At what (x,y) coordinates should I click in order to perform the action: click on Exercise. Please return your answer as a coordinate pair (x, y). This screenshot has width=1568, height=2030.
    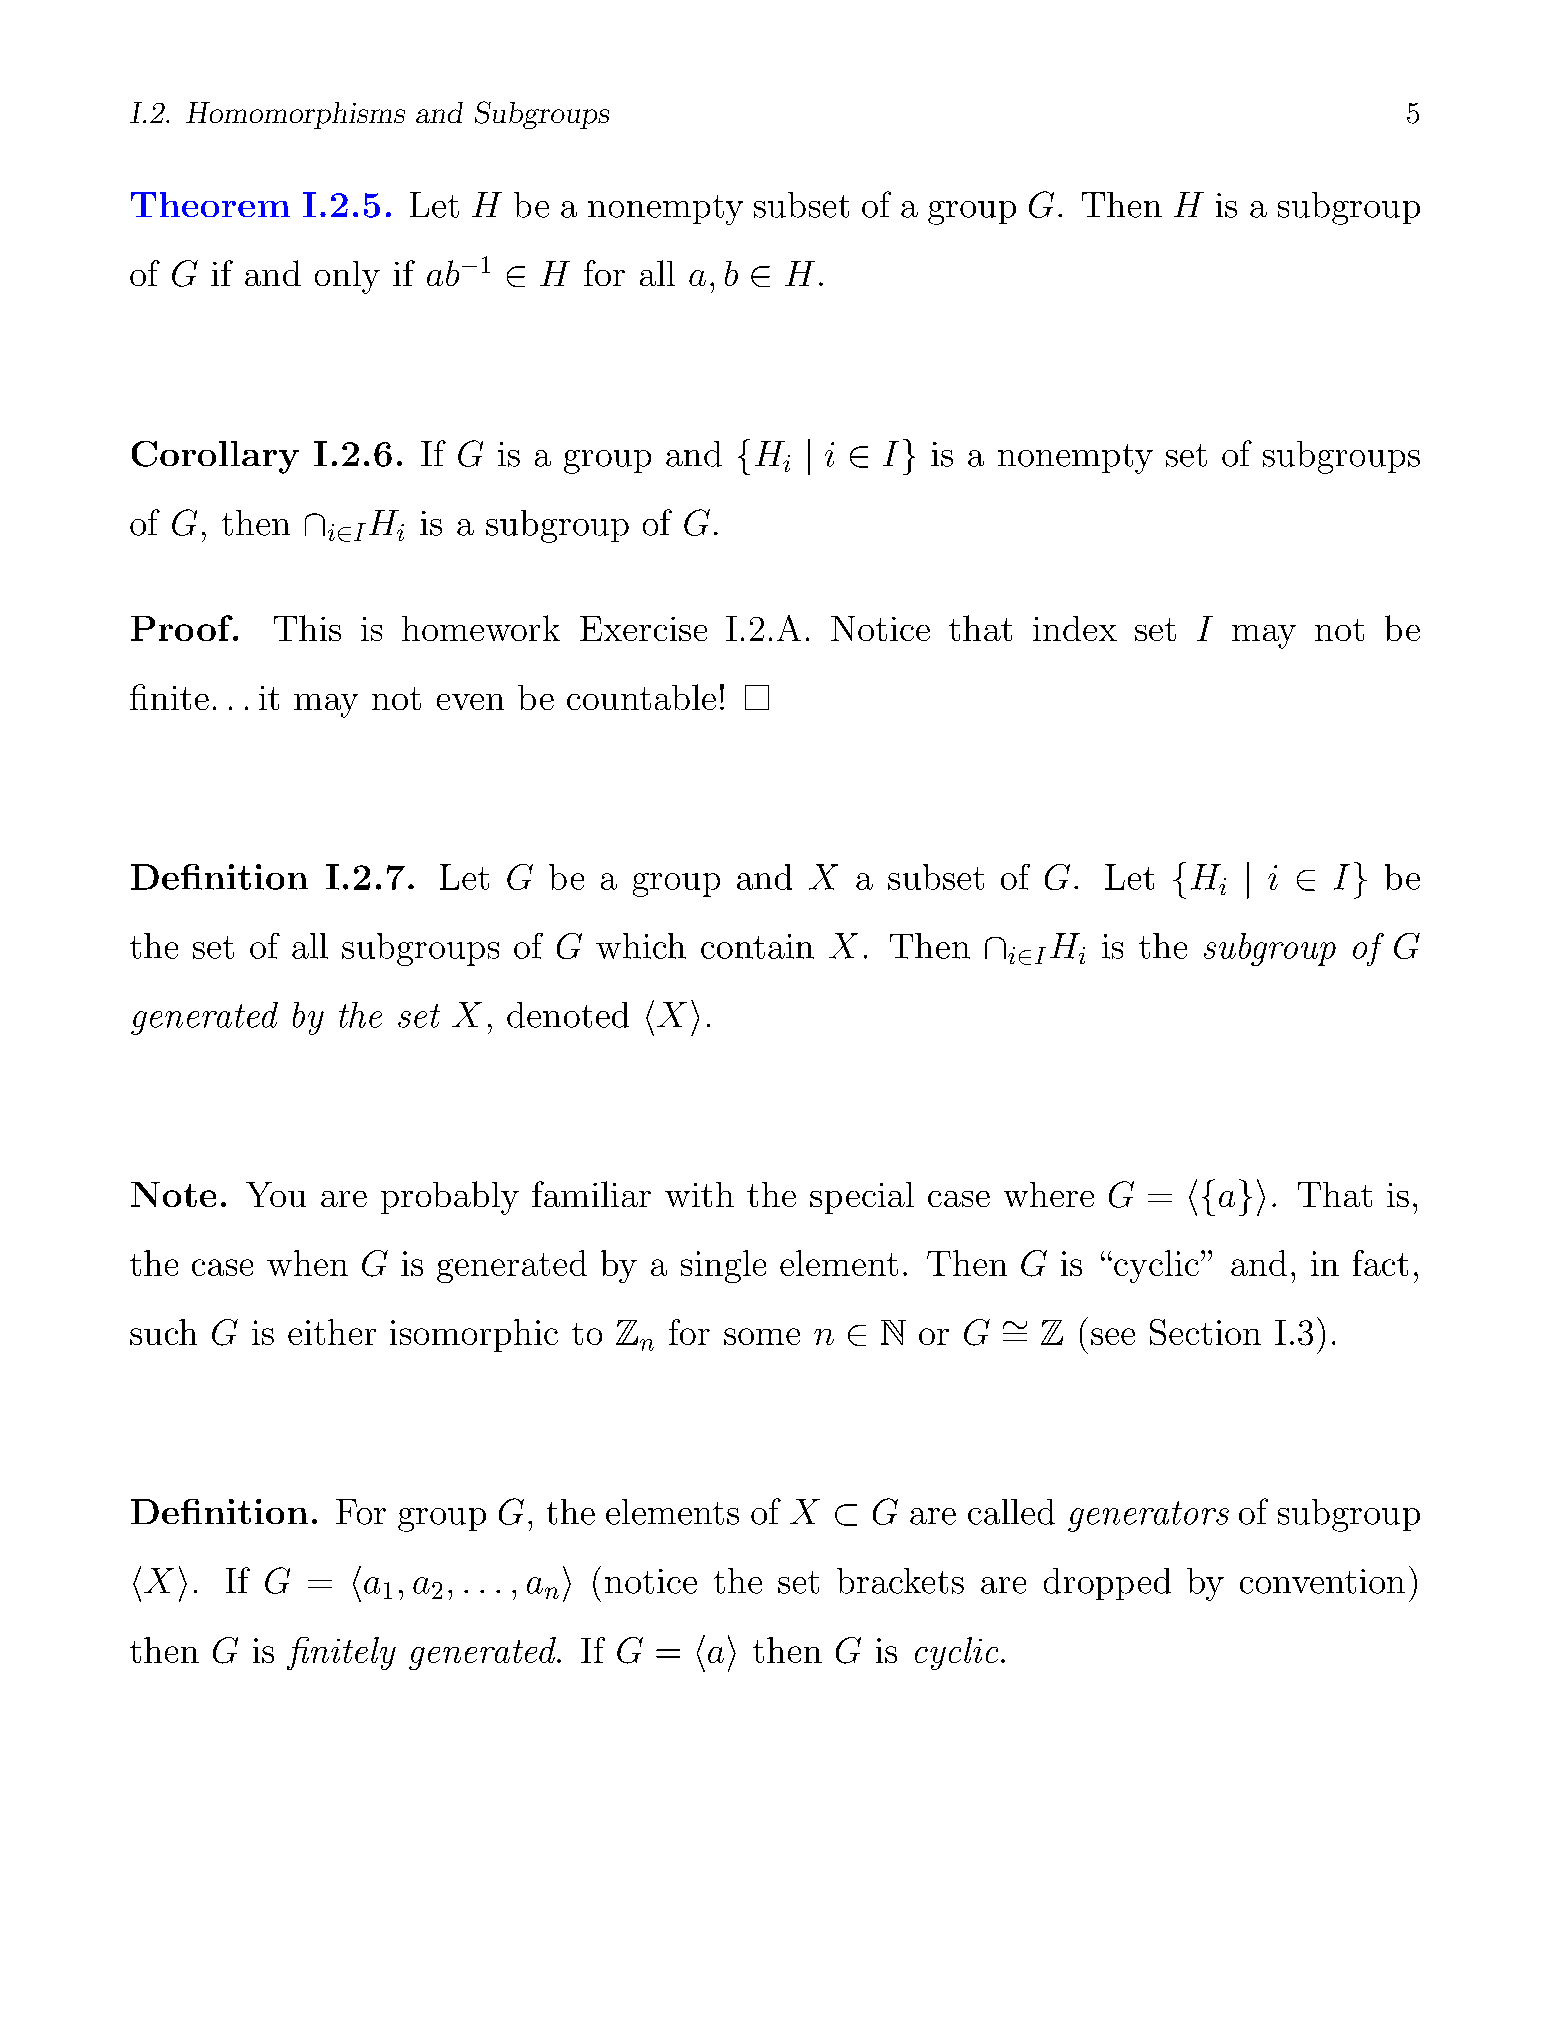
    Looking at the image, I should click on (643, 628).
